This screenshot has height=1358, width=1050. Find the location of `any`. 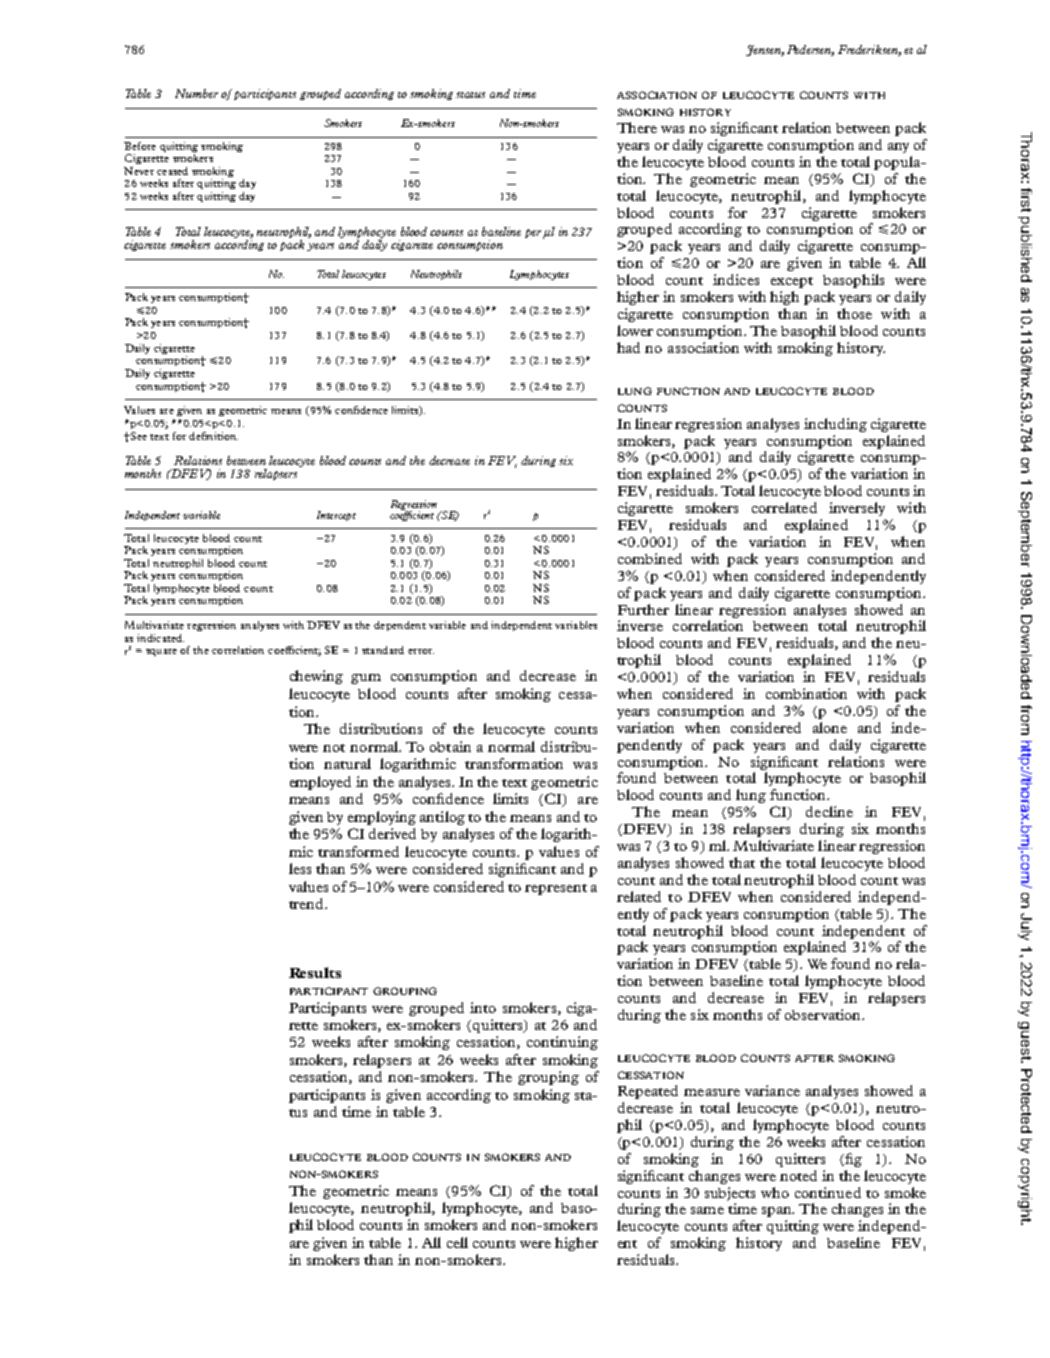

any is located at coordinates (898, 148).
